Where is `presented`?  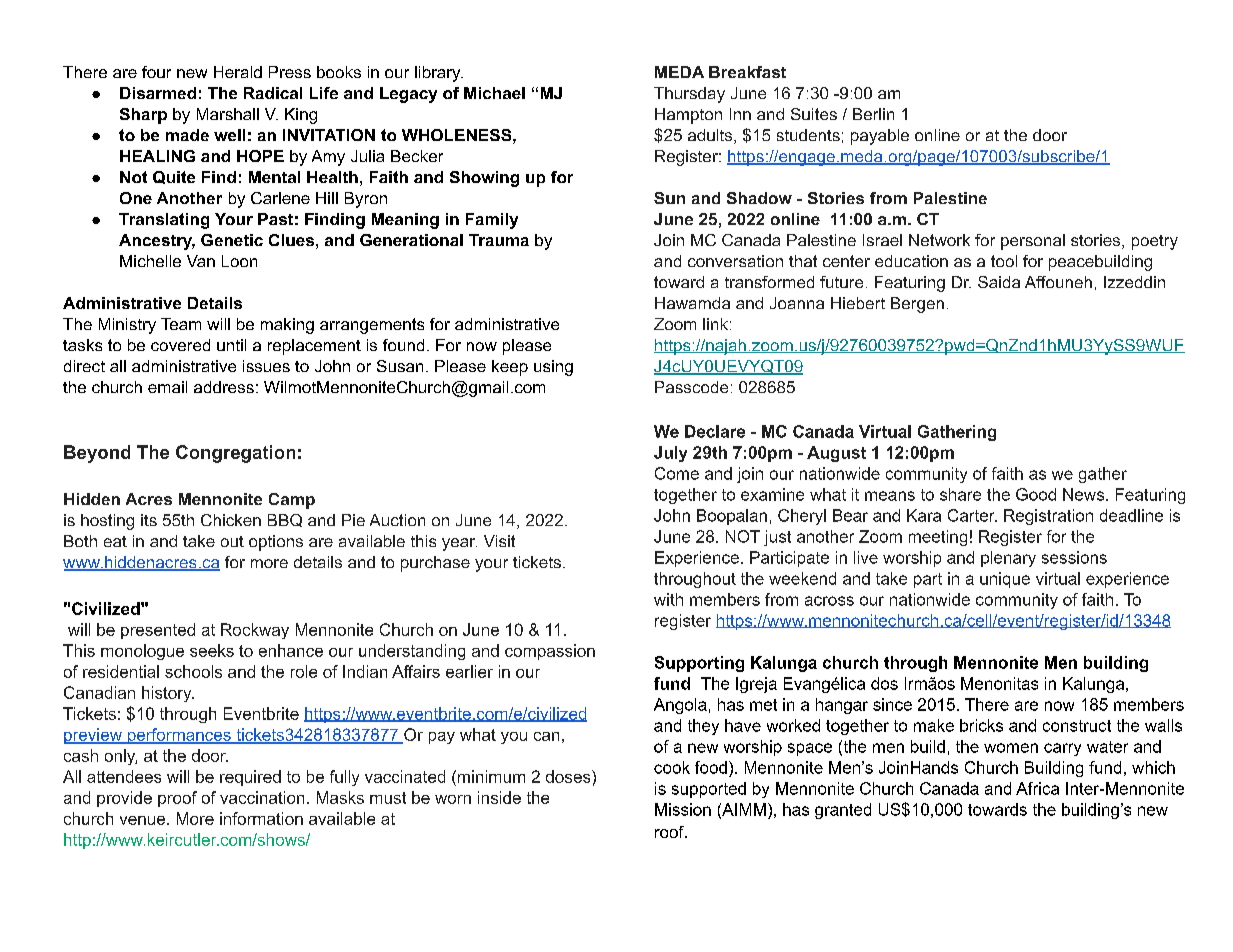
presented is located at coordinates (158, 631).
